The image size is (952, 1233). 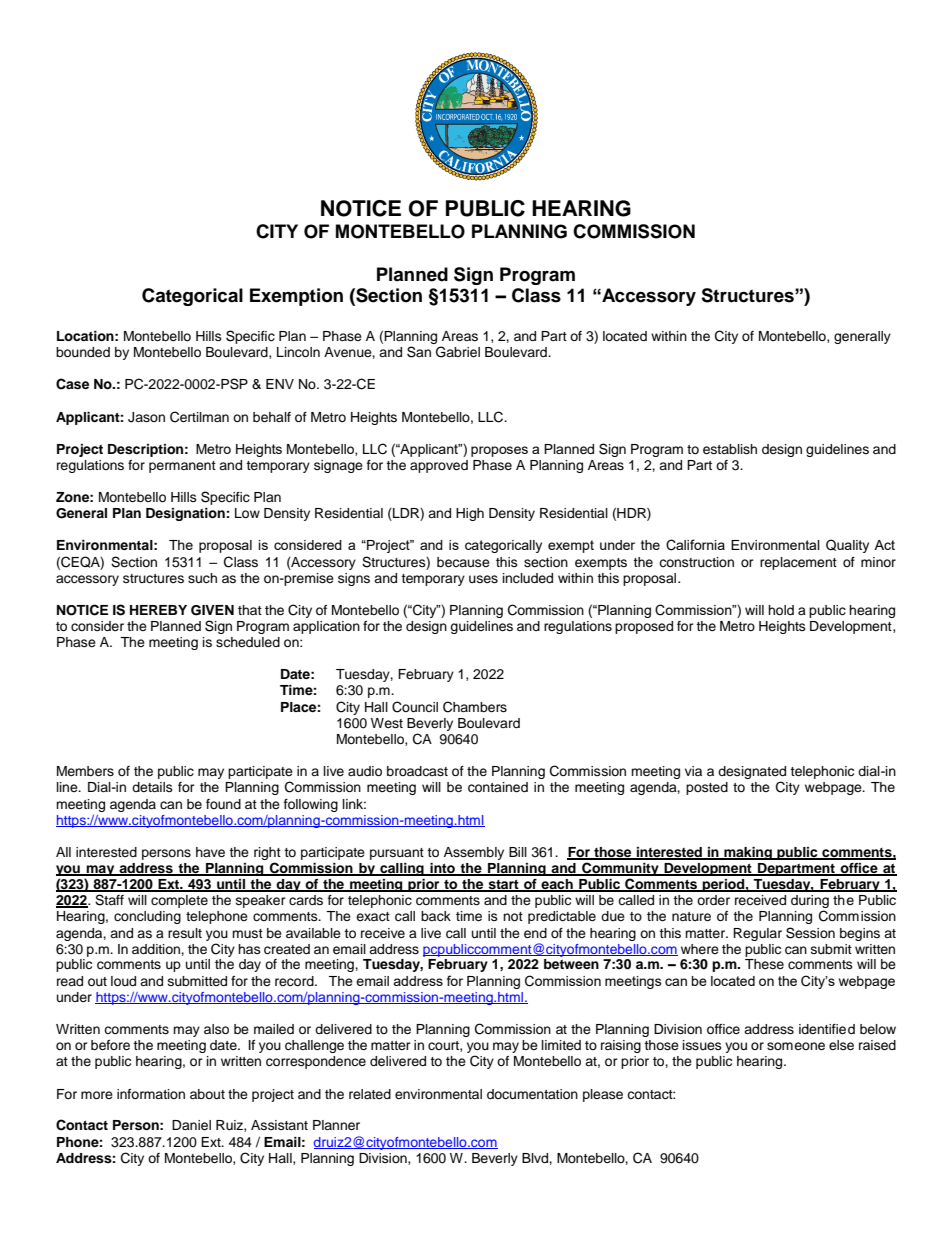 I want to click on Jason, so click(x=146, y=417).
